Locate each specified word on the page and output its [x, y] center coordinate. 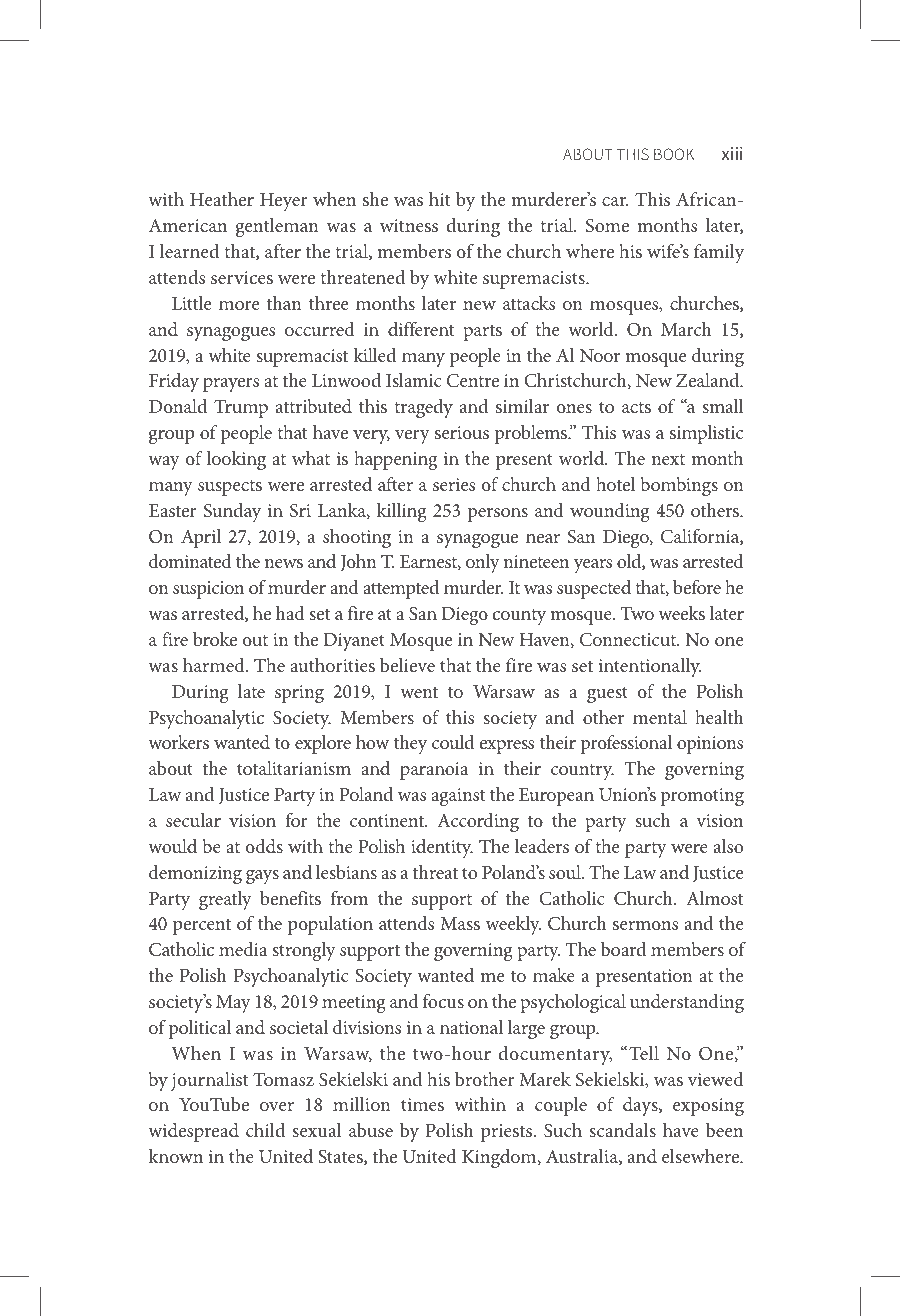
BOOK [674, 154]
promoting [702, 797]
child [265, 1130]
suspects [230, 488]
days [641, 1106]
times [422, 1104]
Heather [222, 199]
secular [193, 820]
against [458, 797]
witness [409, 225]
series [454, 484]
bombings [679, 486]
